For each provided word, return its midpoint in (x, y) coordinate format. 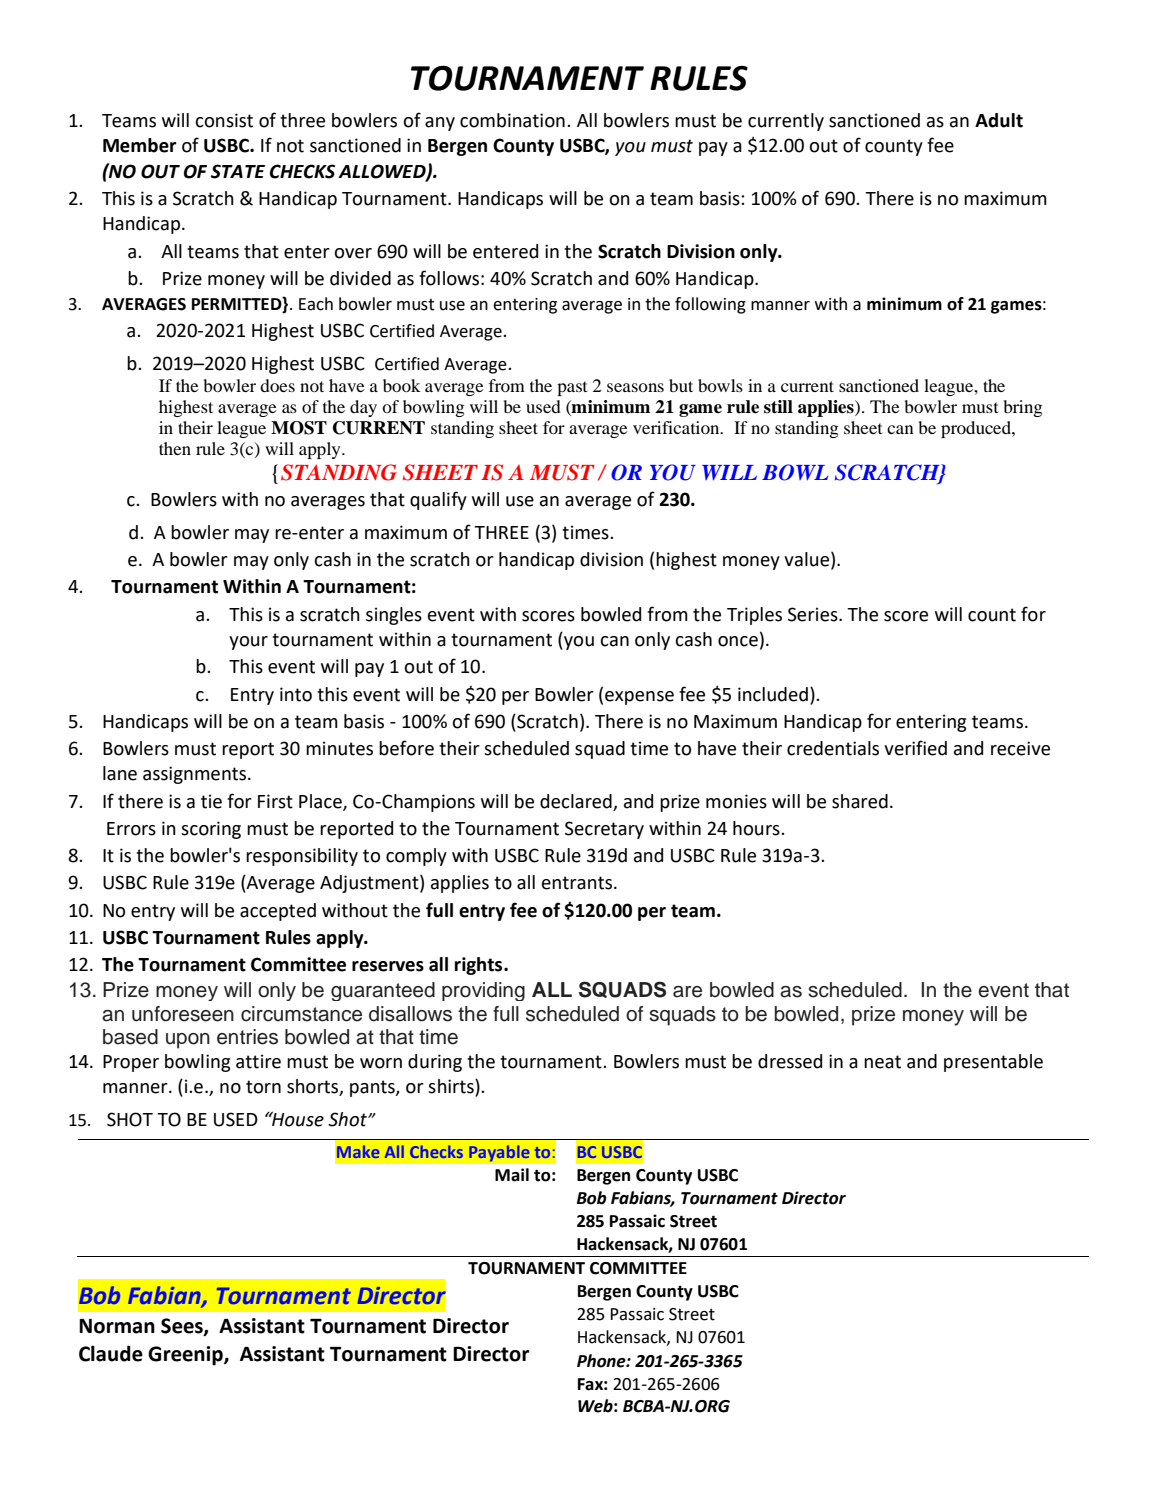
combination (512, 120)
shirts (452, 1087)
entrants (578, 883)
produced (977, 429)
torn (263, 1087)
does (277, 385)
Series (814, 614)
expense (639, 698)
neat (882, 1062)
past (572, 388)
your (248, 643)
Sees (183, 1327)
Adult (999, 120)
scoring (211, 830)
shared (860, 801)
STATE (238, 171)
